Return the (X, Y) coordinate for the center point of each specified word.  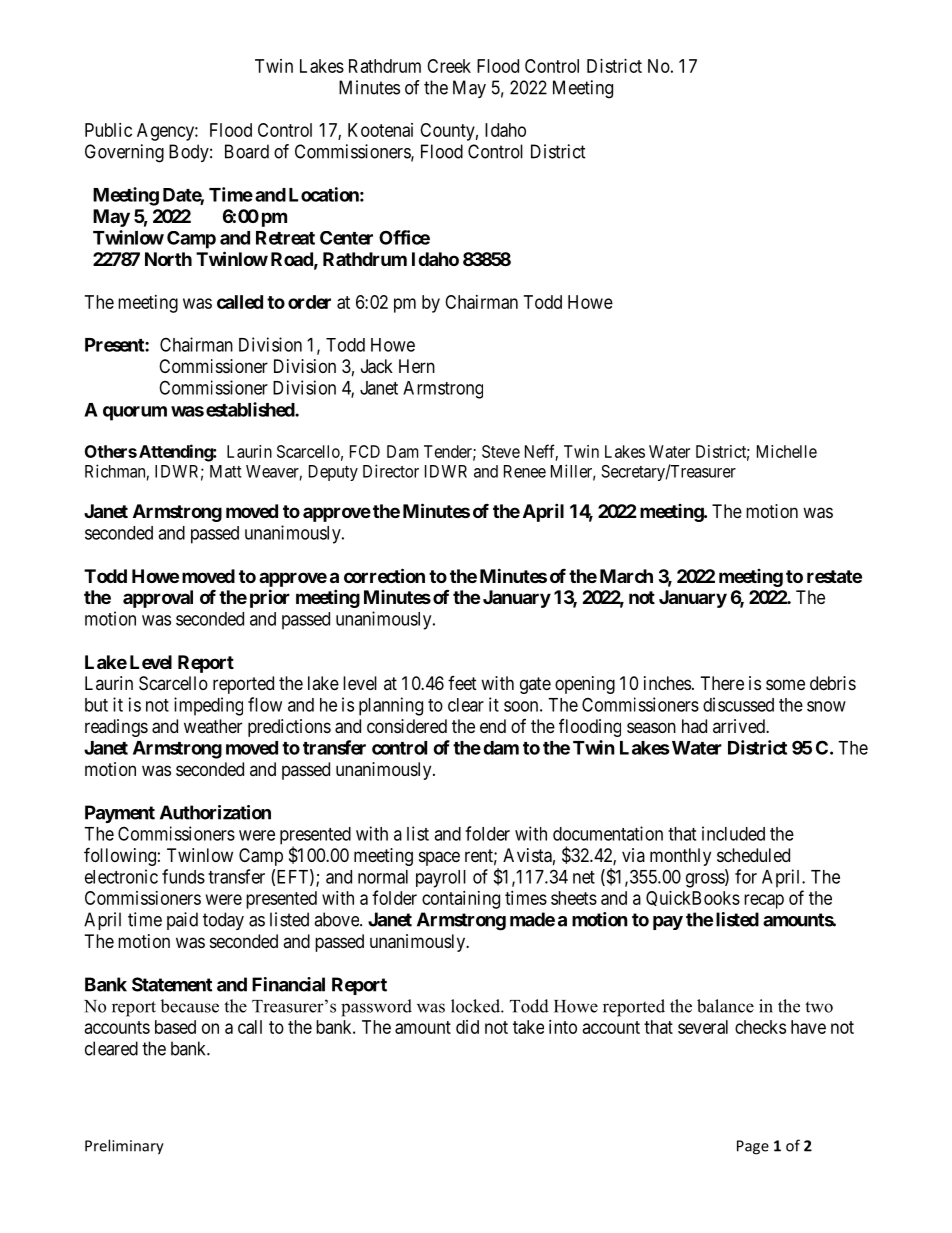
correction (384, 575)
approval (158, 599)
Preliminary (124, 1147)
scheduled (753, 855)
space (439, 858)
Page (753, 1147)
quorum (135, 413)
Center (346, 238)
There (722, 683)
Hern (417, 366)
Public (108, 130)
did (467, 1027)
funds (183, 876)
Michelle (787, 451)
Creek (449, 66)
